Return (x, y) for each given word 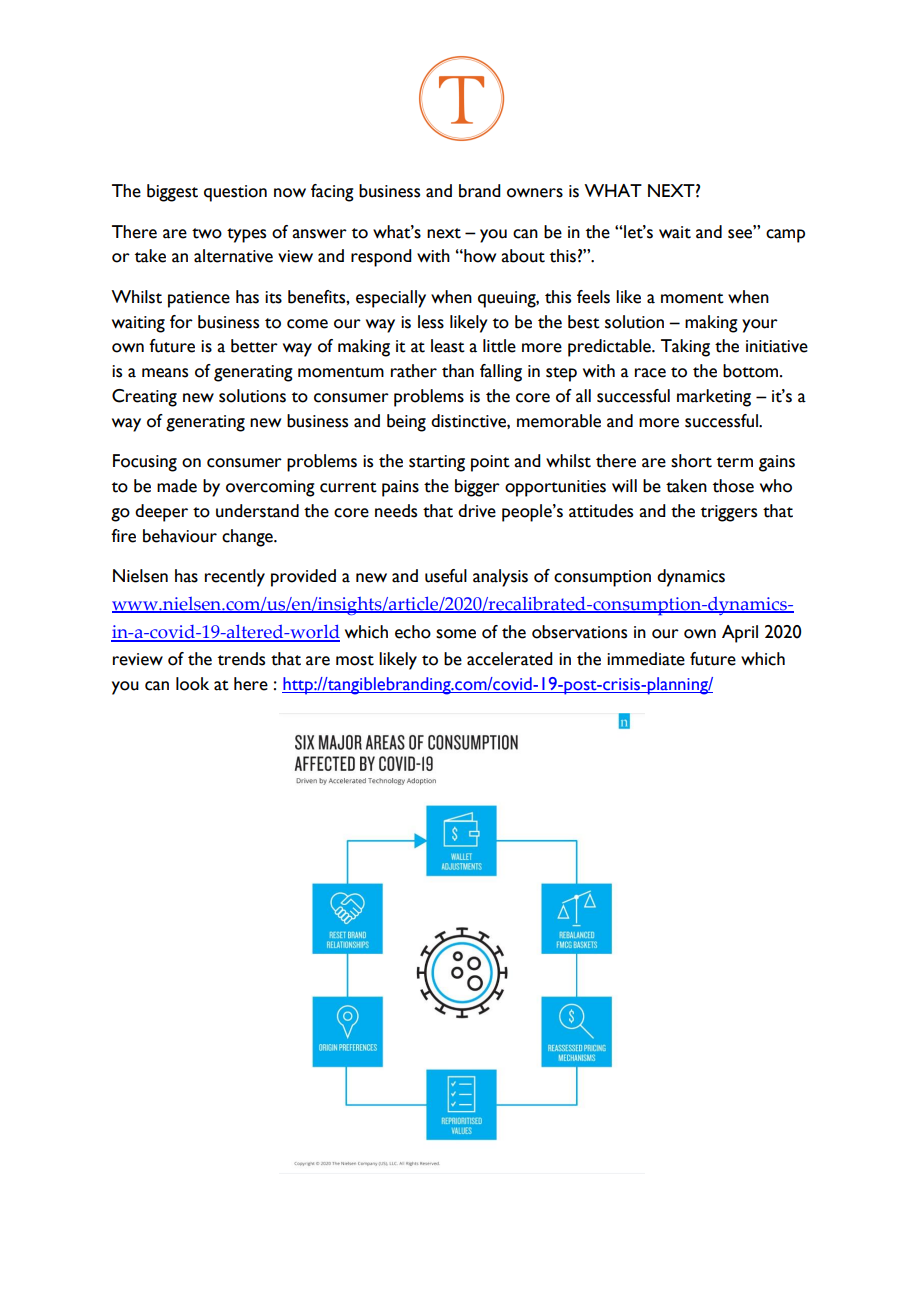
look (192, 684)
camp (785, 236)
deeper (161, 513)
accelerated (510, 659)
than (458, 371)
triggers (729, 513)
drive (477, 511)
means (165, 373)
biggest (172, 193)
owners (535, 193)
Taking (685, 348)
